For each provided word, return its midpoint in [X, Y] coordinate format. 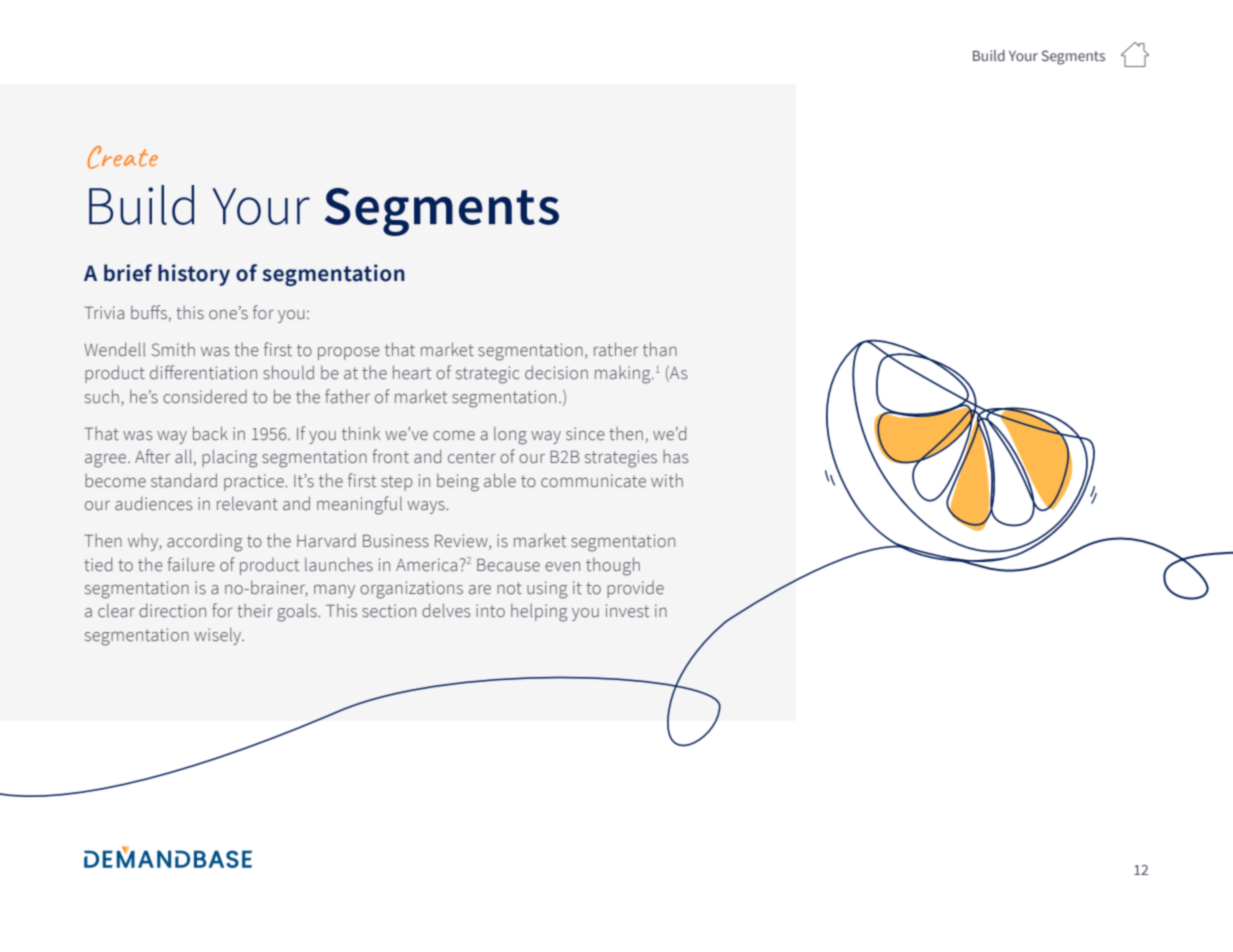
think [361, 433]
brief [128, 273]
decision [556, 372]
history [194, 275]
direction [172, 611]
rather [616, 349]
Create [123, 157]
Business [396, 541]
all [183, 456]
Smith [173, 349]
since [585, 434]
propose [349, 353]
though [613, 566]
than [660, 349]
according [204, 542]
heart [412, 372]
